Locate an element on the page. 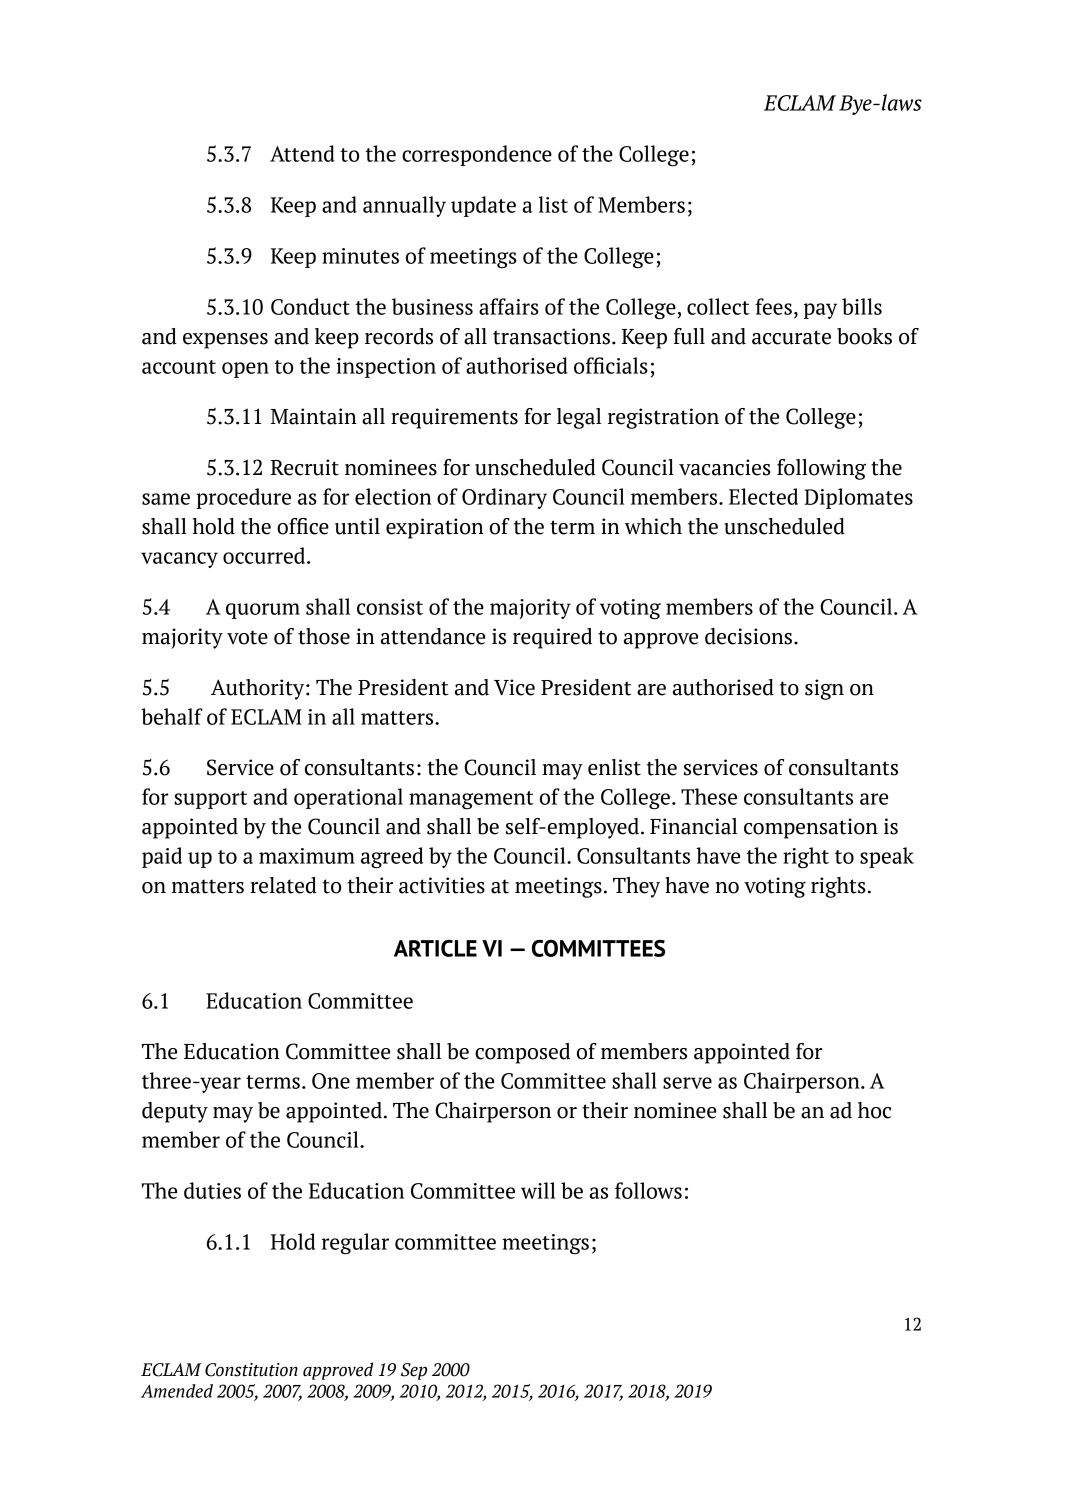  follows is located at coordinates (648, 1190).
